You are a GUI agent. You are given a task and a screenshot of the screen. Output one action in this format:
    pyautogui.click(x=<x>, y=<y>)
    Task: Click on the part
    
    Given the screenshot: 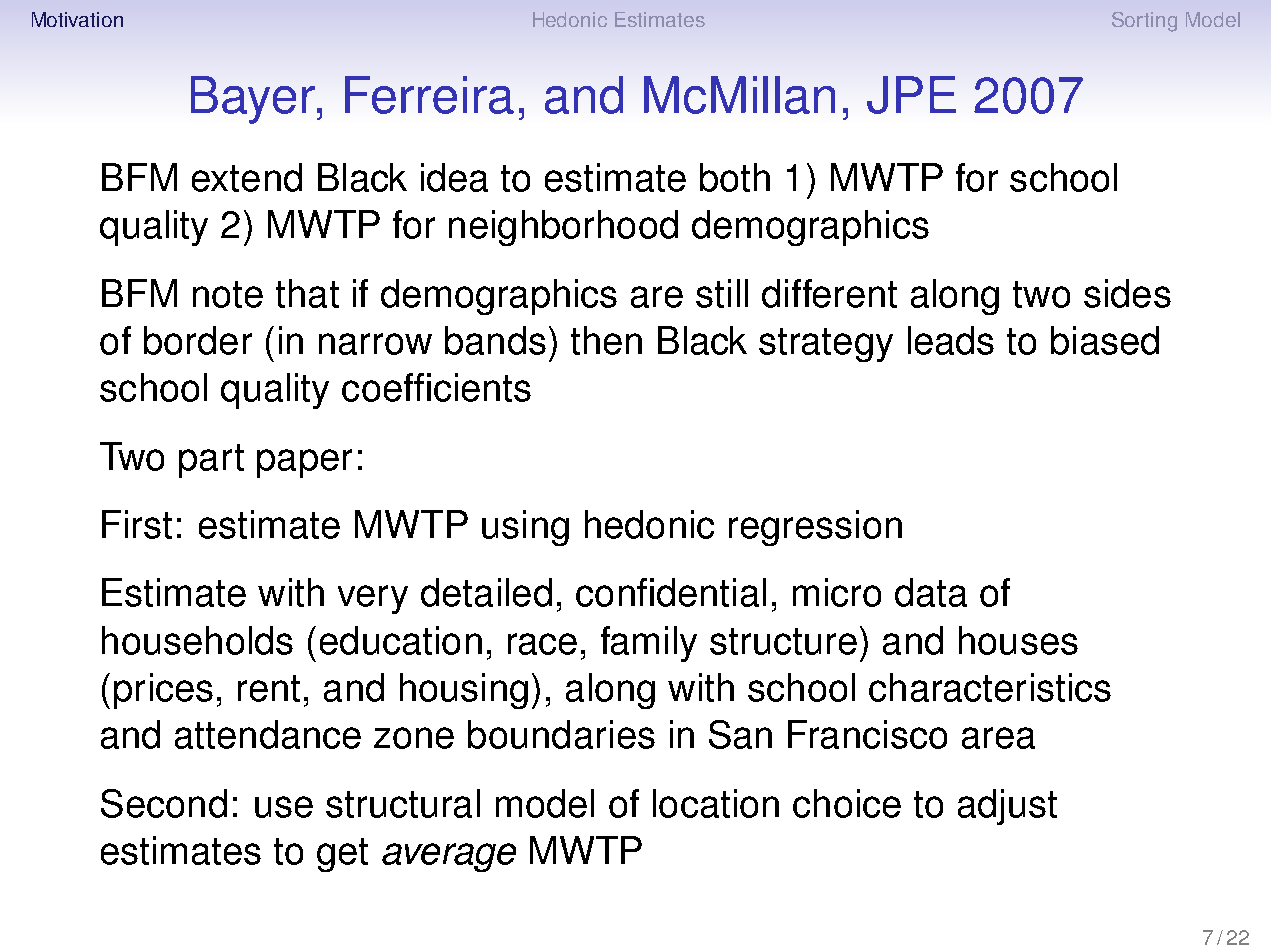 What is the action you would take?
    pyautogui.click(x=211, y=461)
